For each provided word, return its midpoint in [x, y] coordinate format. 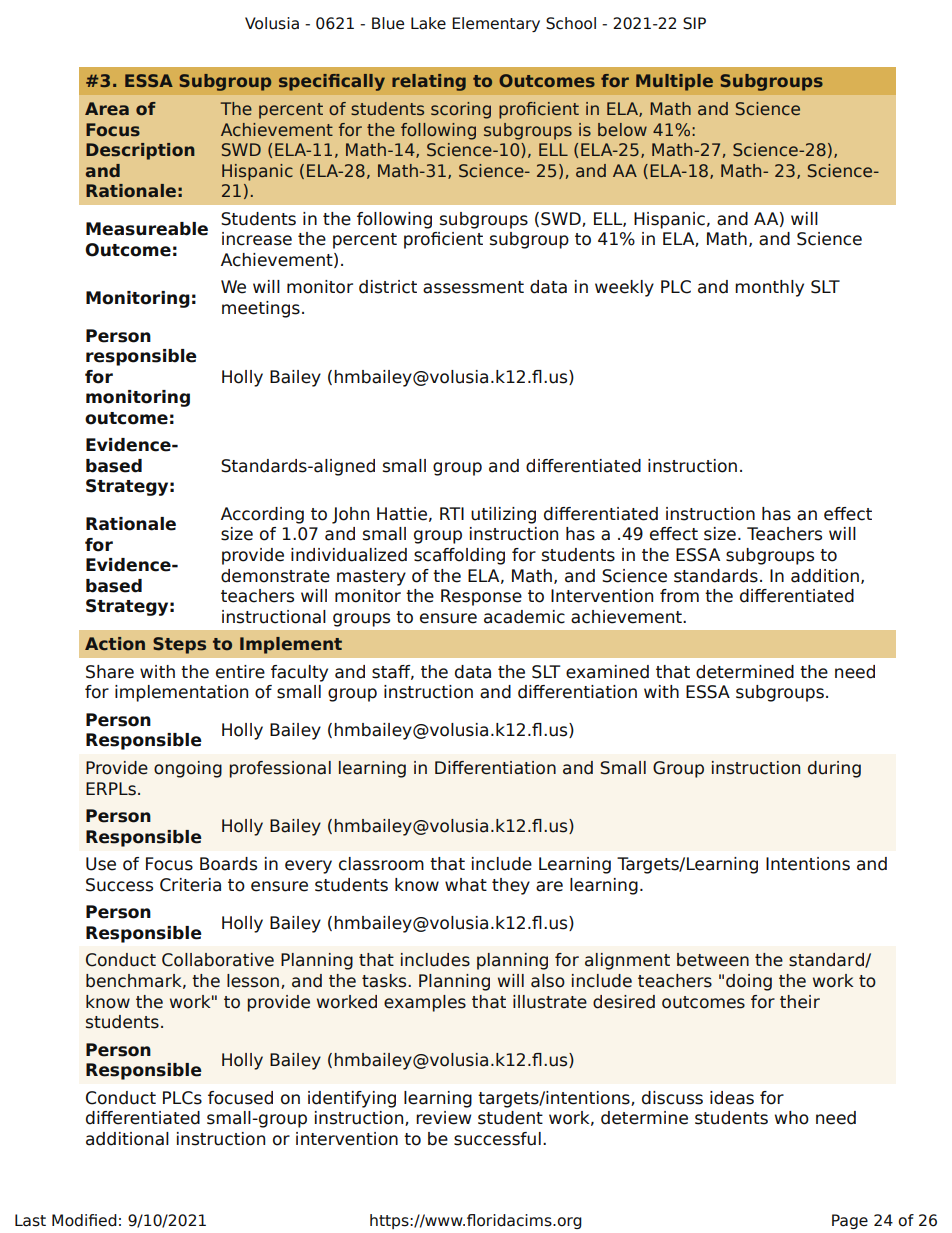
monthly [769, 288]
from [679, 596]
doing [749, 982]
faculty [299, 673]
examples [425, 1003]
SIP [694, 23]
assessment [473, 287]
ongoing [188, 769]
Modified [84, 1220]
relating [429, 82]
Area [107, 109]
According [262, 515]
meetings [261, 309]
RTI [452, 513]
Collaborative [218, 960]
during [834, 769]
